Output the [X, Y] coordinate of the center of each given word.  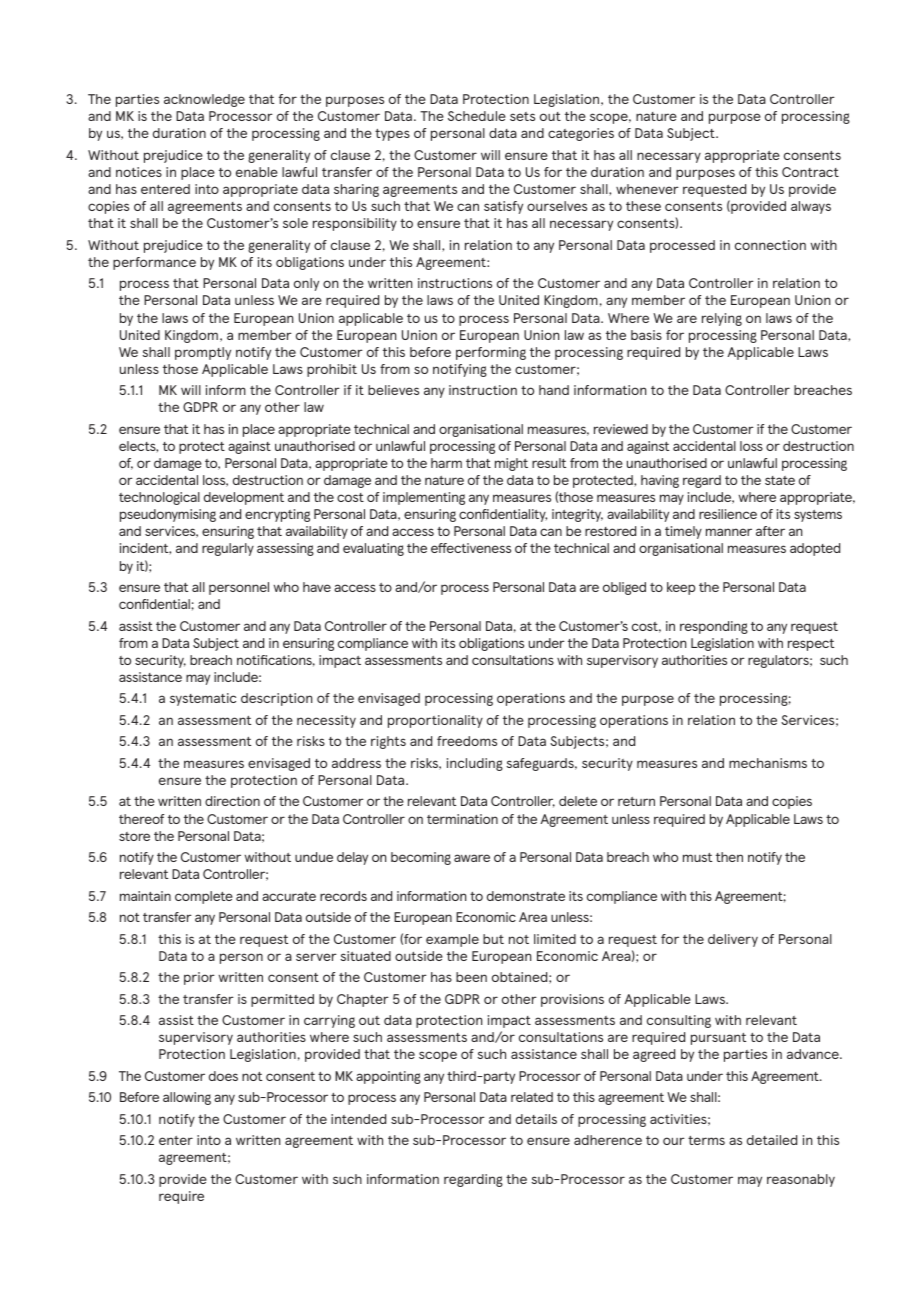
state [780, 480]
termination [462, 819]
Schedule [477, 116]
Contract [810, 172]
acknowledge [204, 100]
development [244, 498]
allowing [187, 1098]
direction [232, 801]
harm [446, 463]
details [536, 1119]
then [729, 857]
